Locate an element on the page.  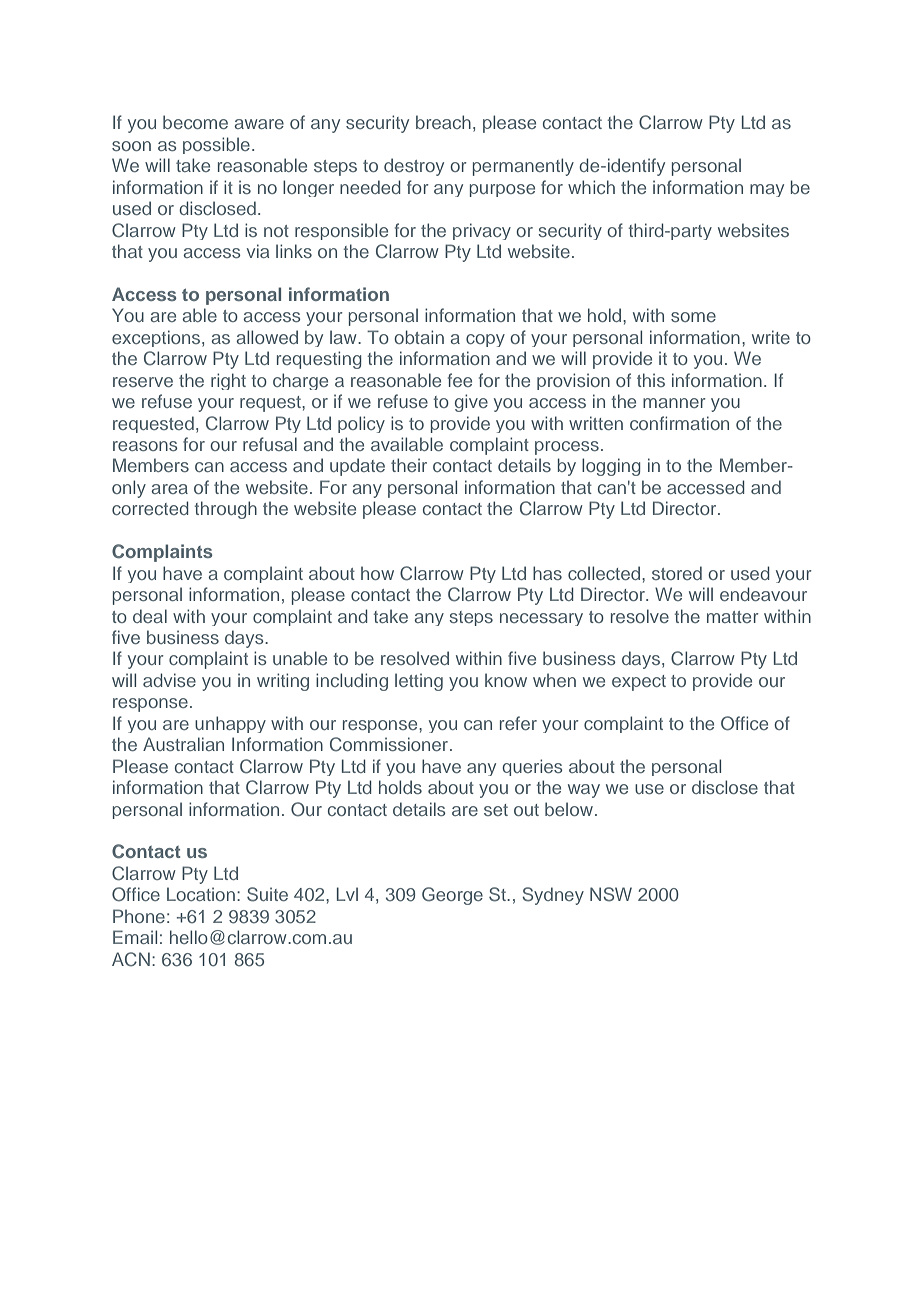
expect is located at coordinates (639, 683).
